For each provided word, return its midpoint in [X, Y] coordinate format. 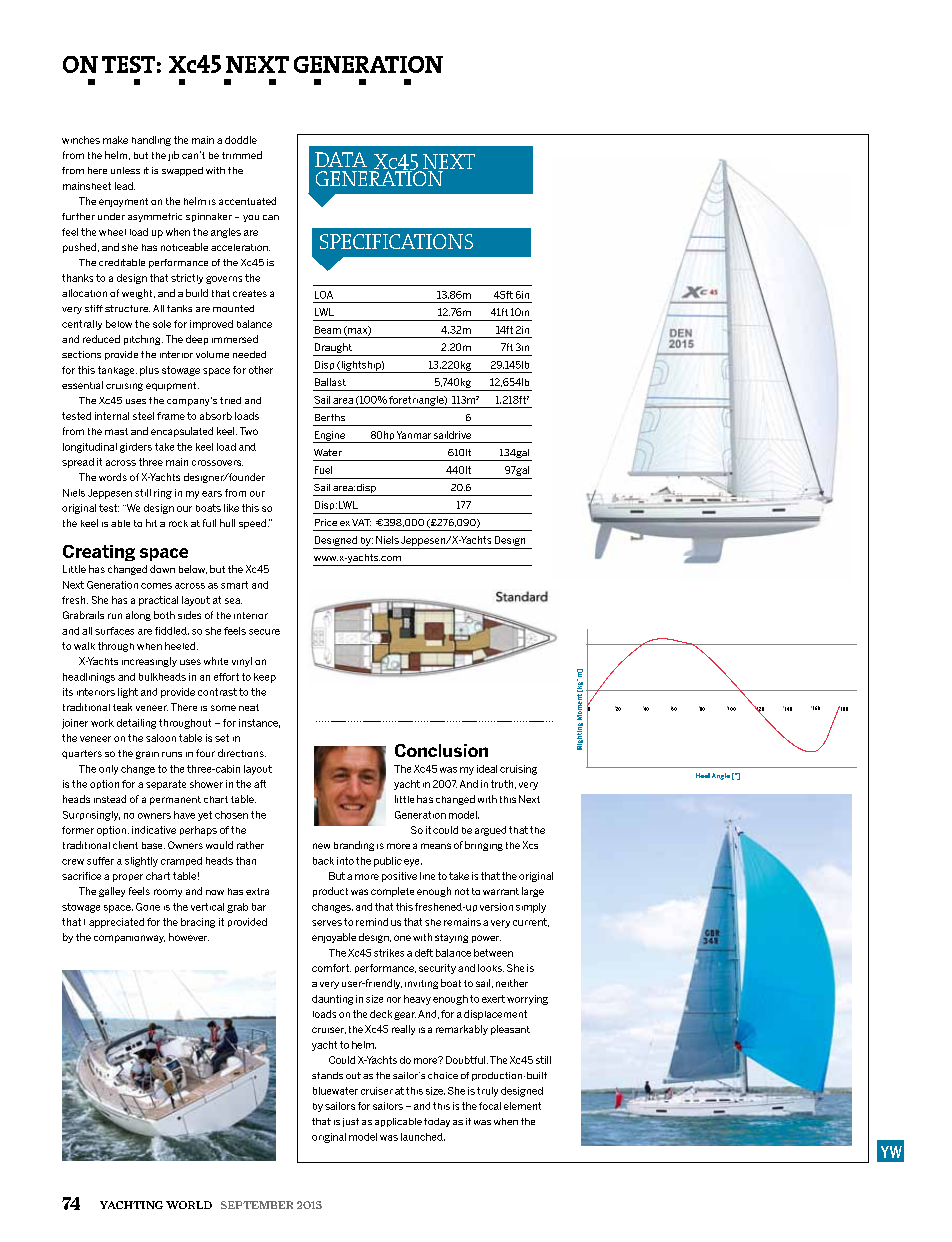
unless [125, 170]
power [486, 939]
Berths [330, 417]
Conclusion [441, 750]
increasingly [149, 662]
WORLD [189, 1205]
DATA [341, 159]
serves [327, 923]
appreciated [116, 923]
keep [265, 678]
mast [116, 431]
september [257, 1205]
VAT [361, 522]
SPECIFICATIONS [396, 241]
